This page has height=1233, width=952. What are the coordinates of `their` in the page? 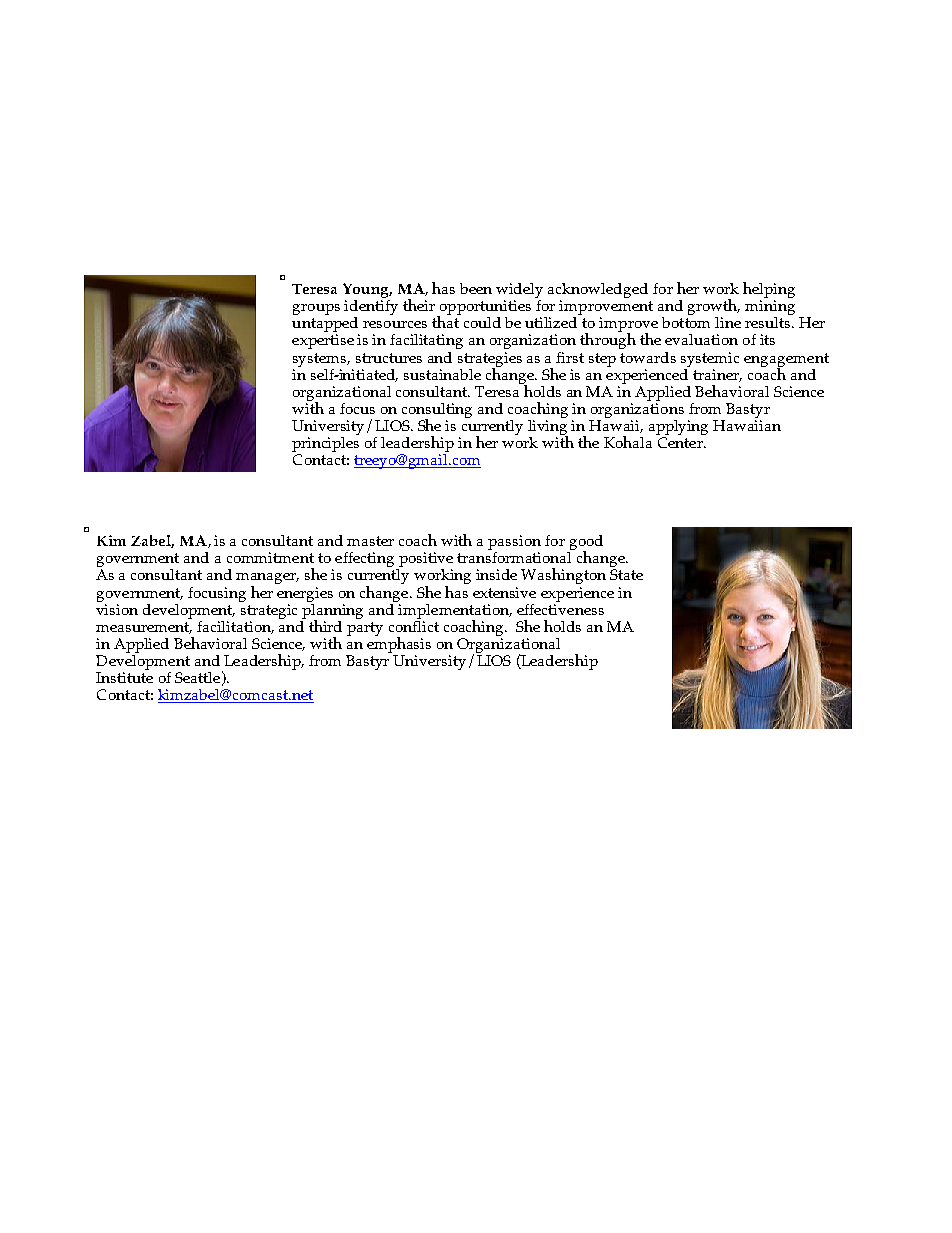 It's located at (419, 305).
